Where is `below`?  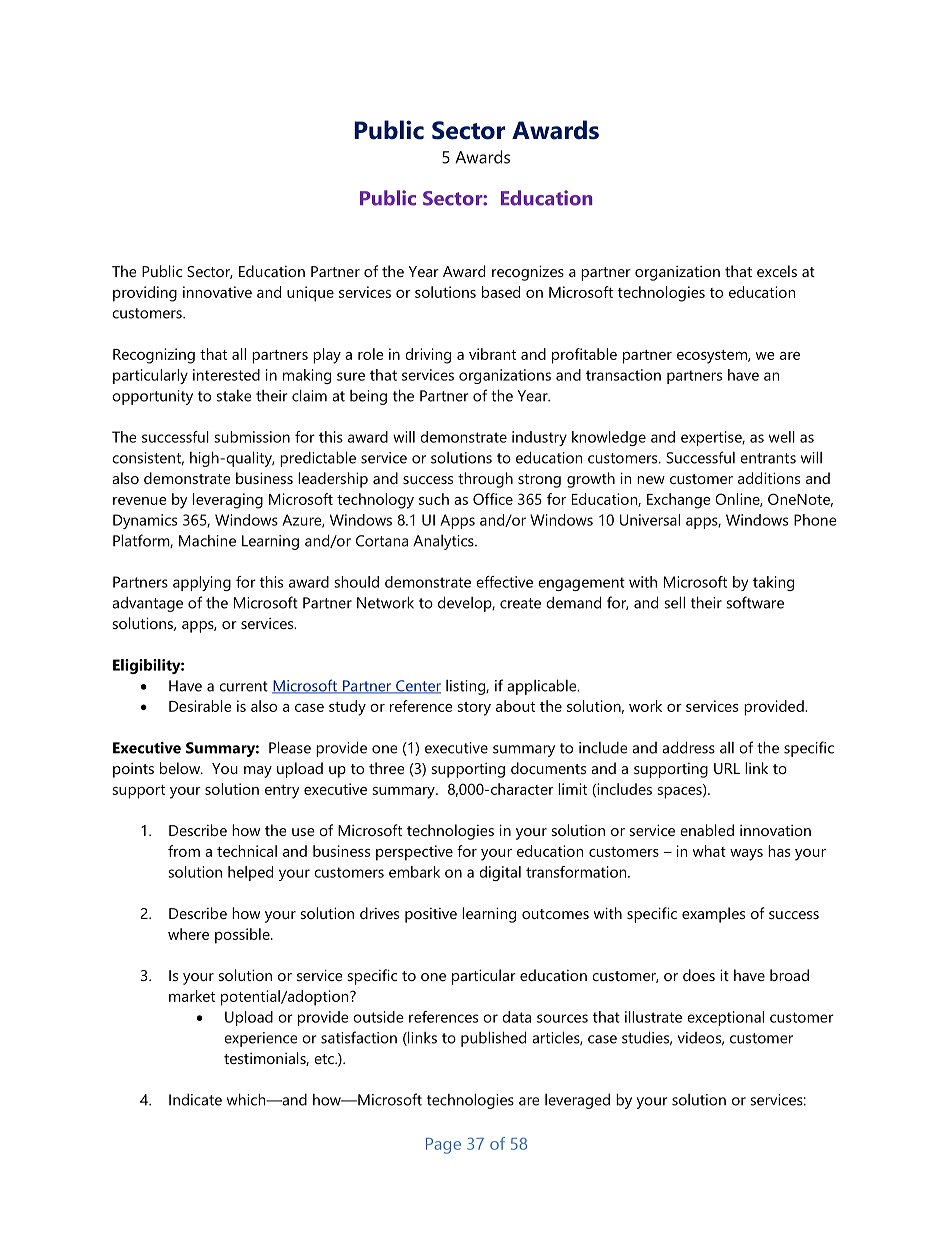 below is located at coordinates (181, 768).
